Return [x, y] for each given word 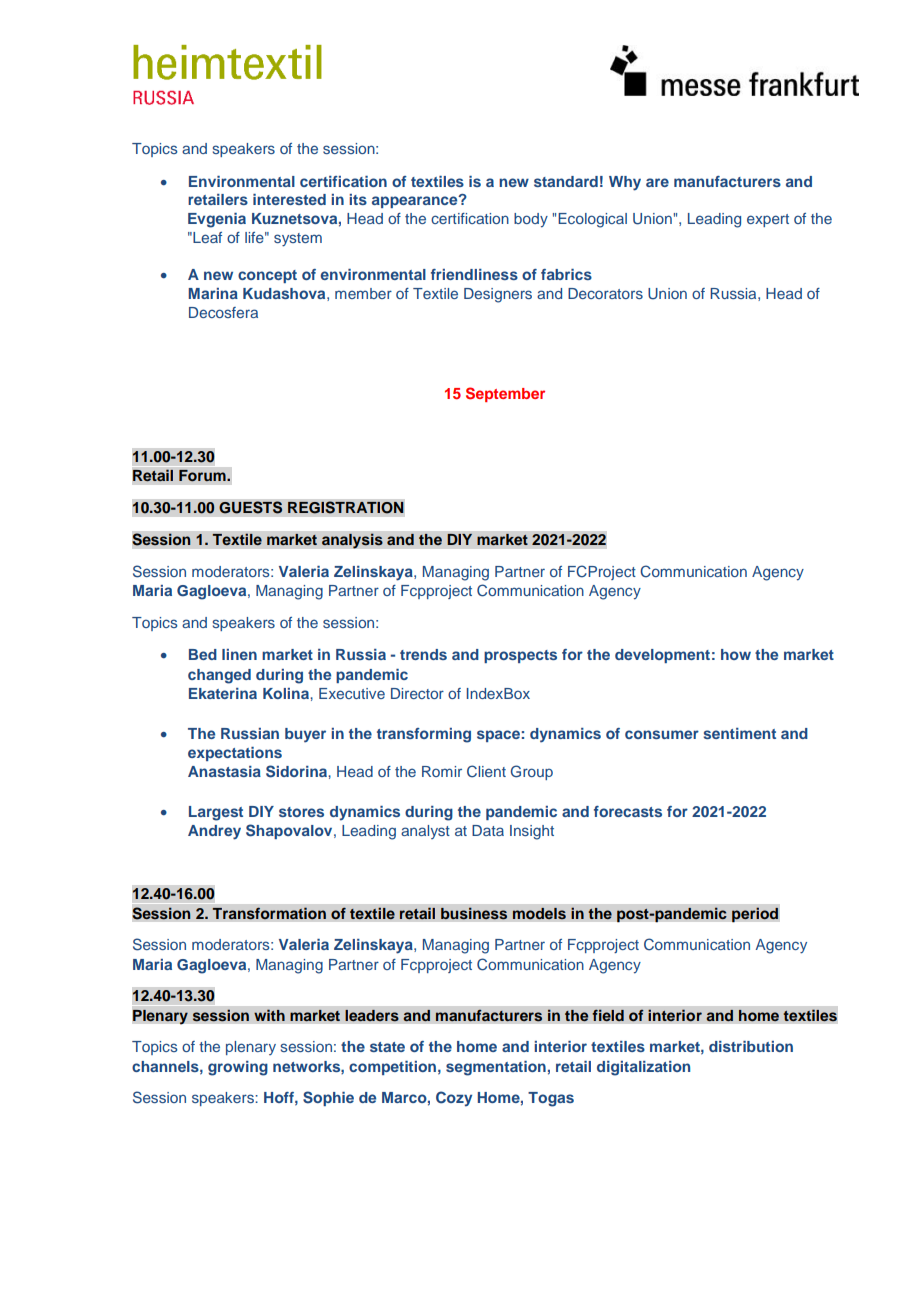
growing [238, 1068]
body [531, 220]
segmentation [496, 1068]
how [736, 654]
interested [289, 199]
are [657, 182]
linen [239, 654]
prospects [520, 656]
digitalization [643, 1068]
